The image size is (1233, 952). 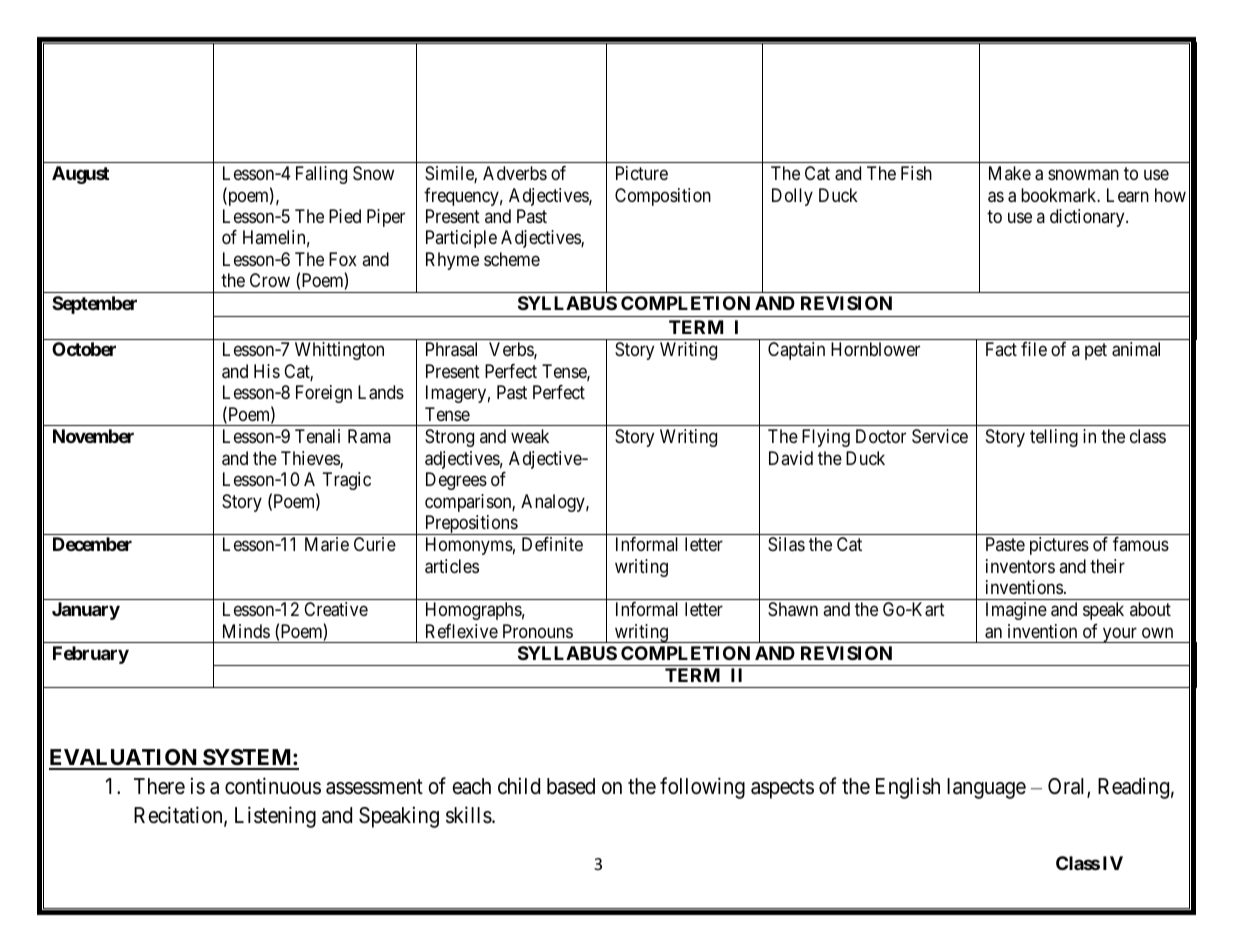 What do you see at coordinates (321, 175) in the image?
I see `Falling` at bounding box center [321, 175].
